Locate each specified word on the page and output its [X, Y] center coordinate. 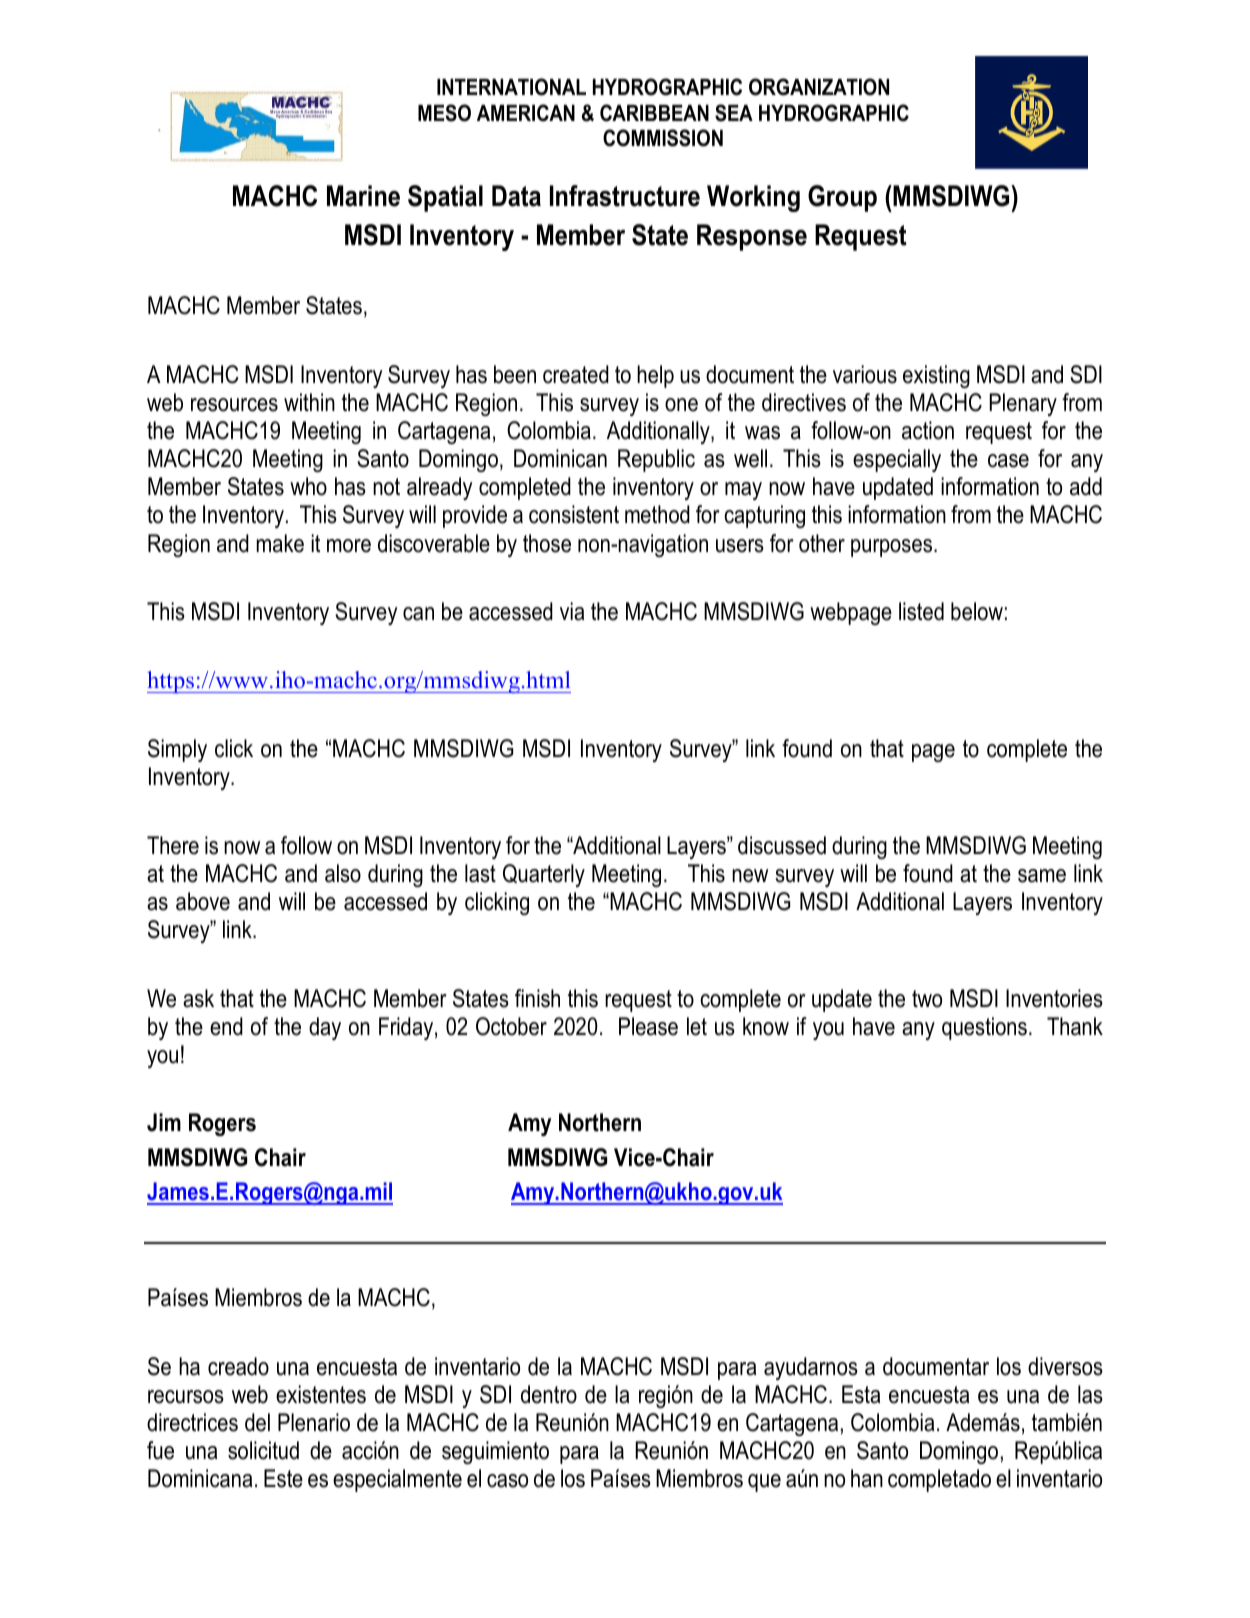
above [203, 901]
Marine [363, 196]
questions [984, 1028]
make [280, 543]
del [257, 1422]
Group [842, 198]
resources [234, 405]
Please [648, 1026]
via [572, 611]
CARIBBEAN [654, 113]
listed [921, 611]
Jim [164, 1122]
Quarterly [544, 875]
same [1042, 876]
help [655, 376]
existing [936, 376]
